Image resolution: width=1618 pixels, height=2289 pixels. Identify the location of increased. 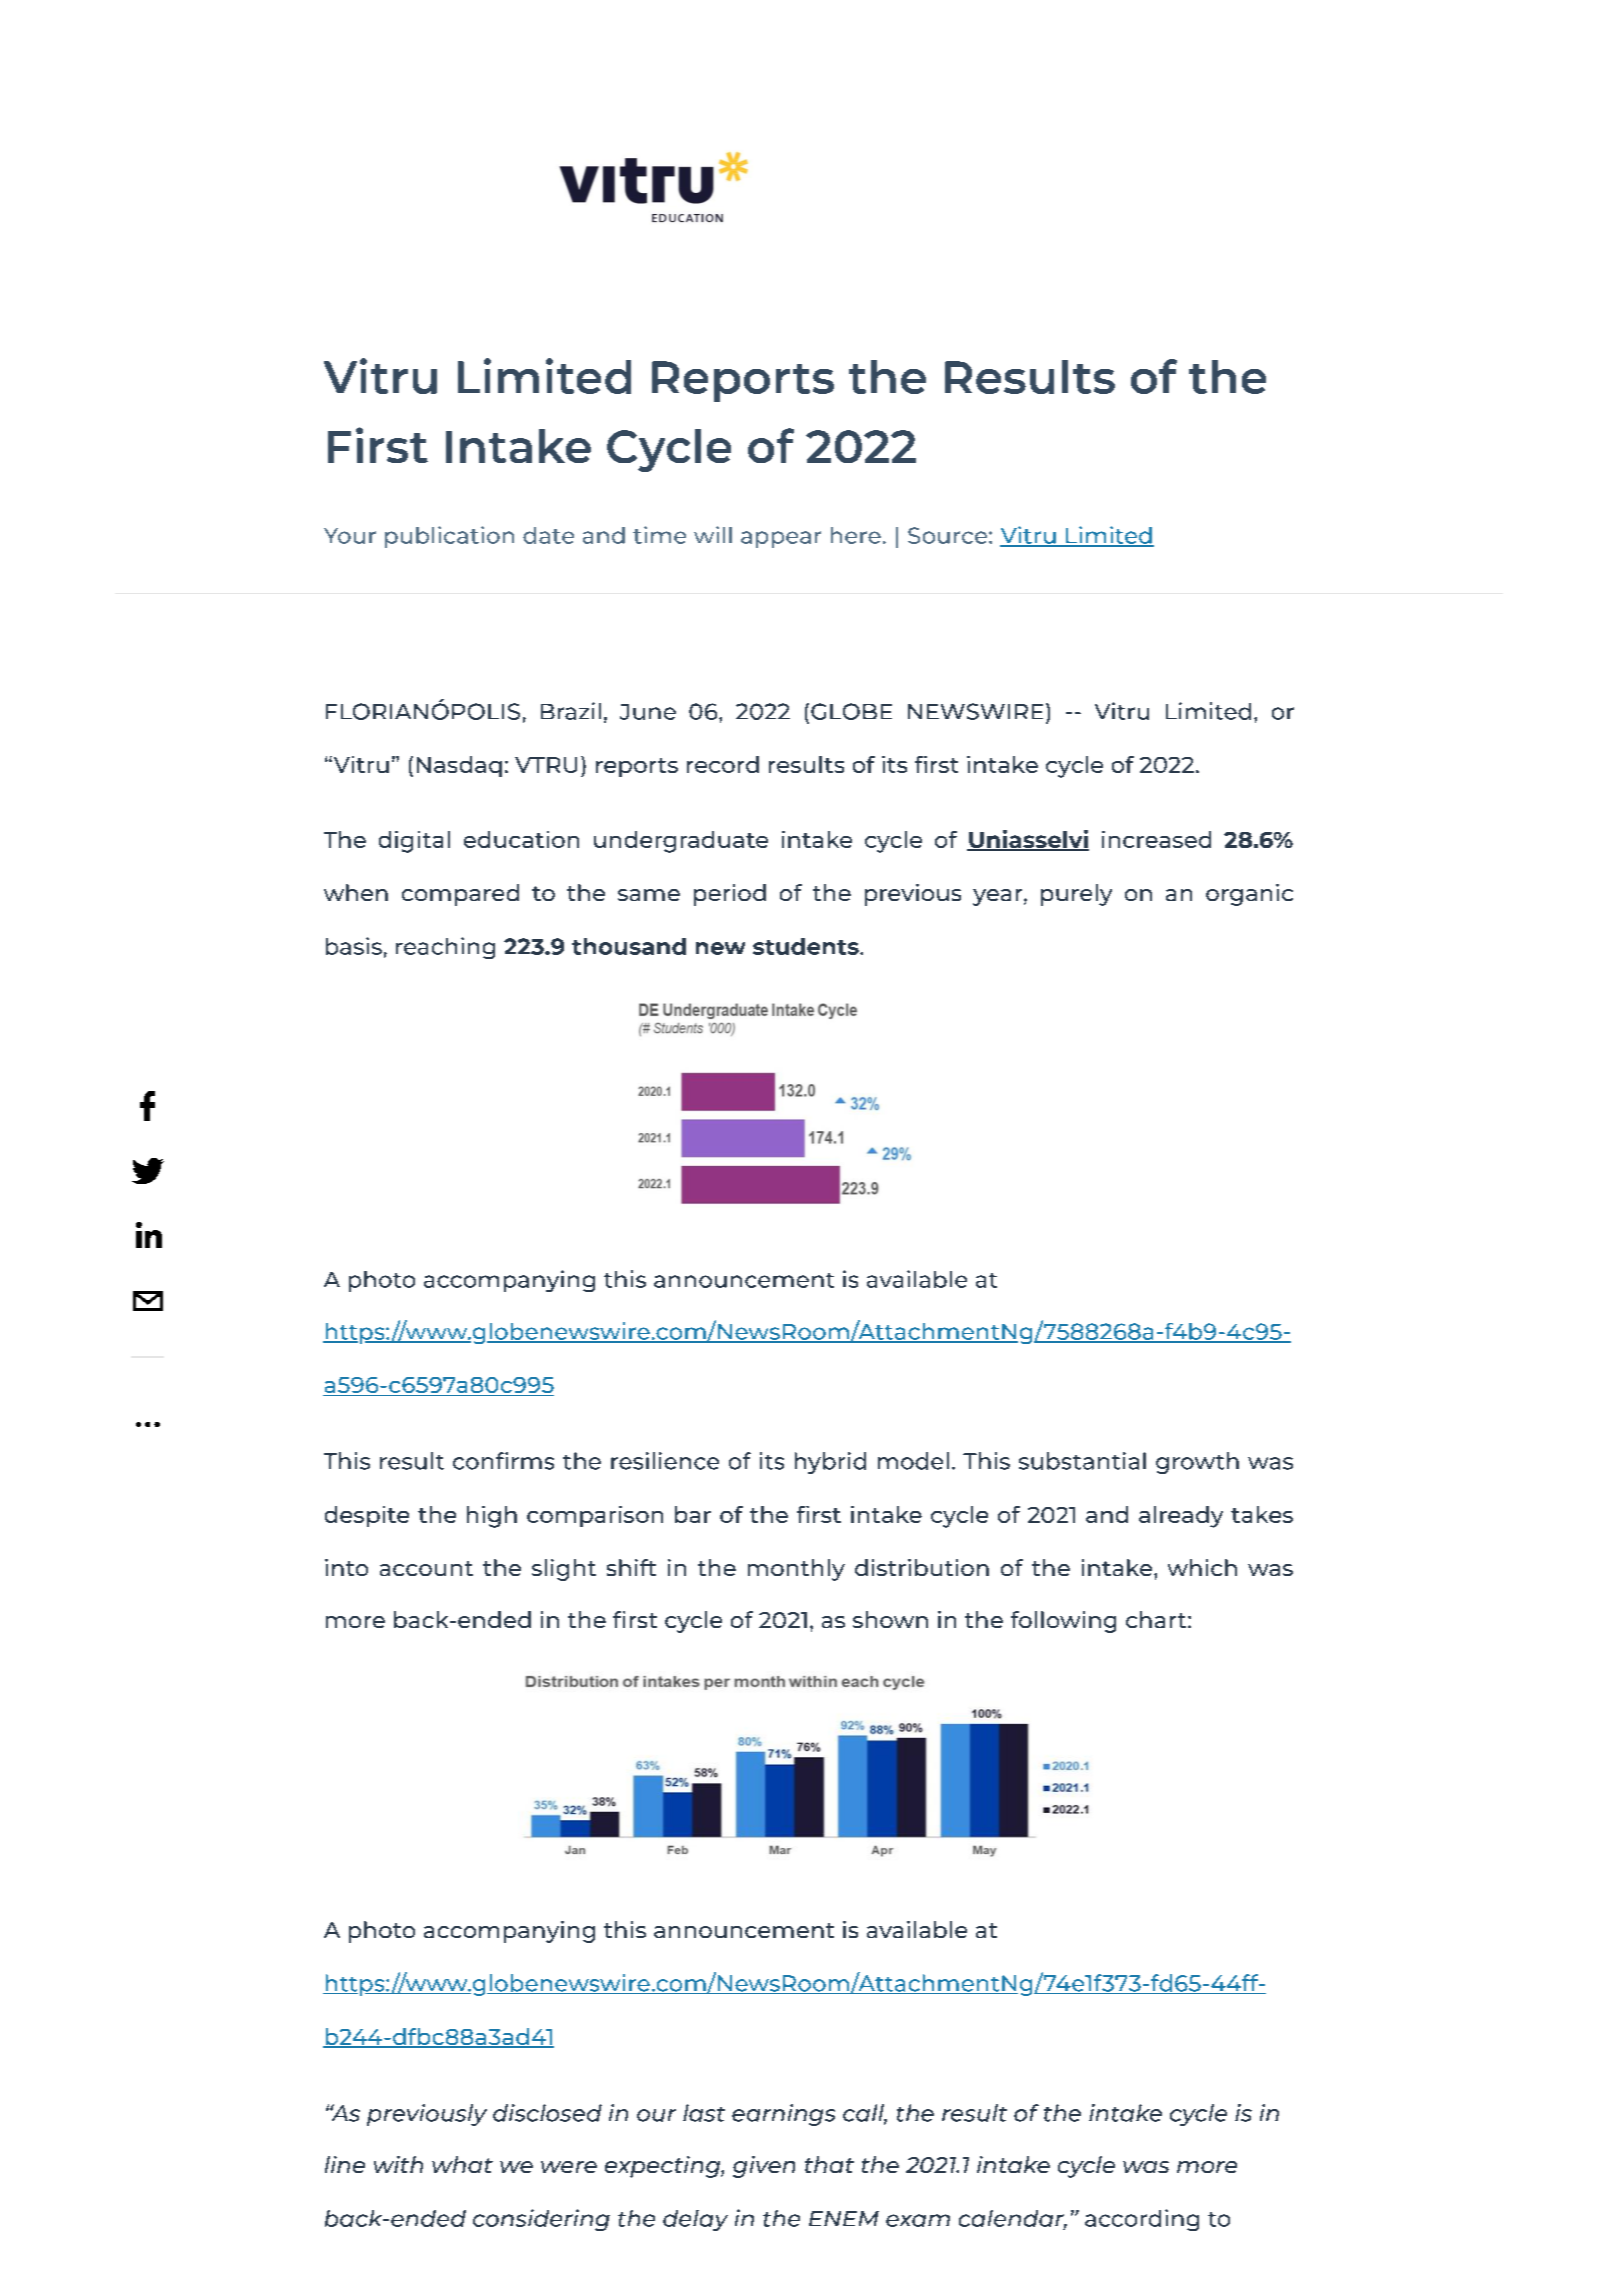
(1156, 839).
